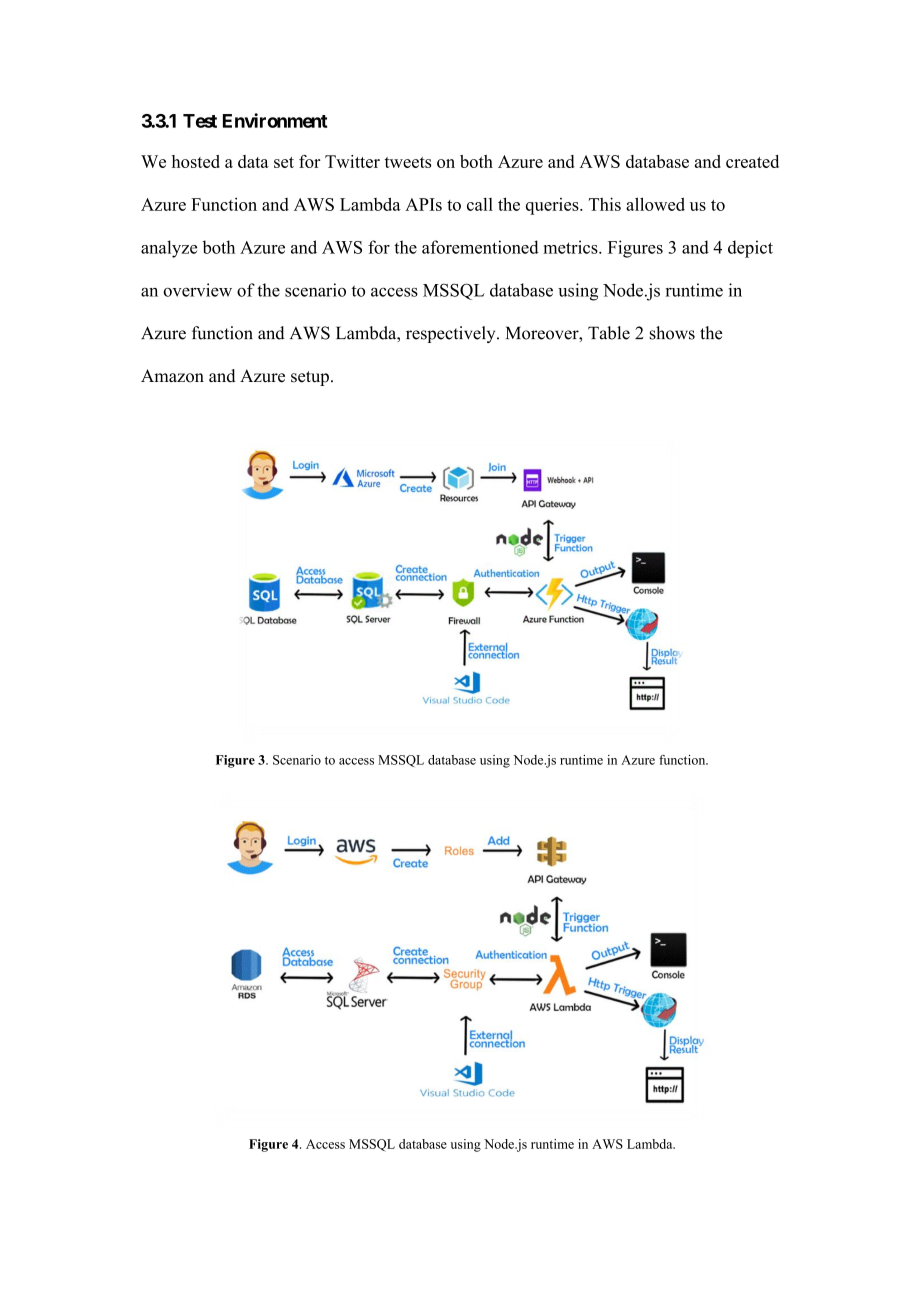 This image has width=924, height=1308. What do you see at coordinates (752, 161) in the image?
I see `created` at bounding box center [752, 161].
